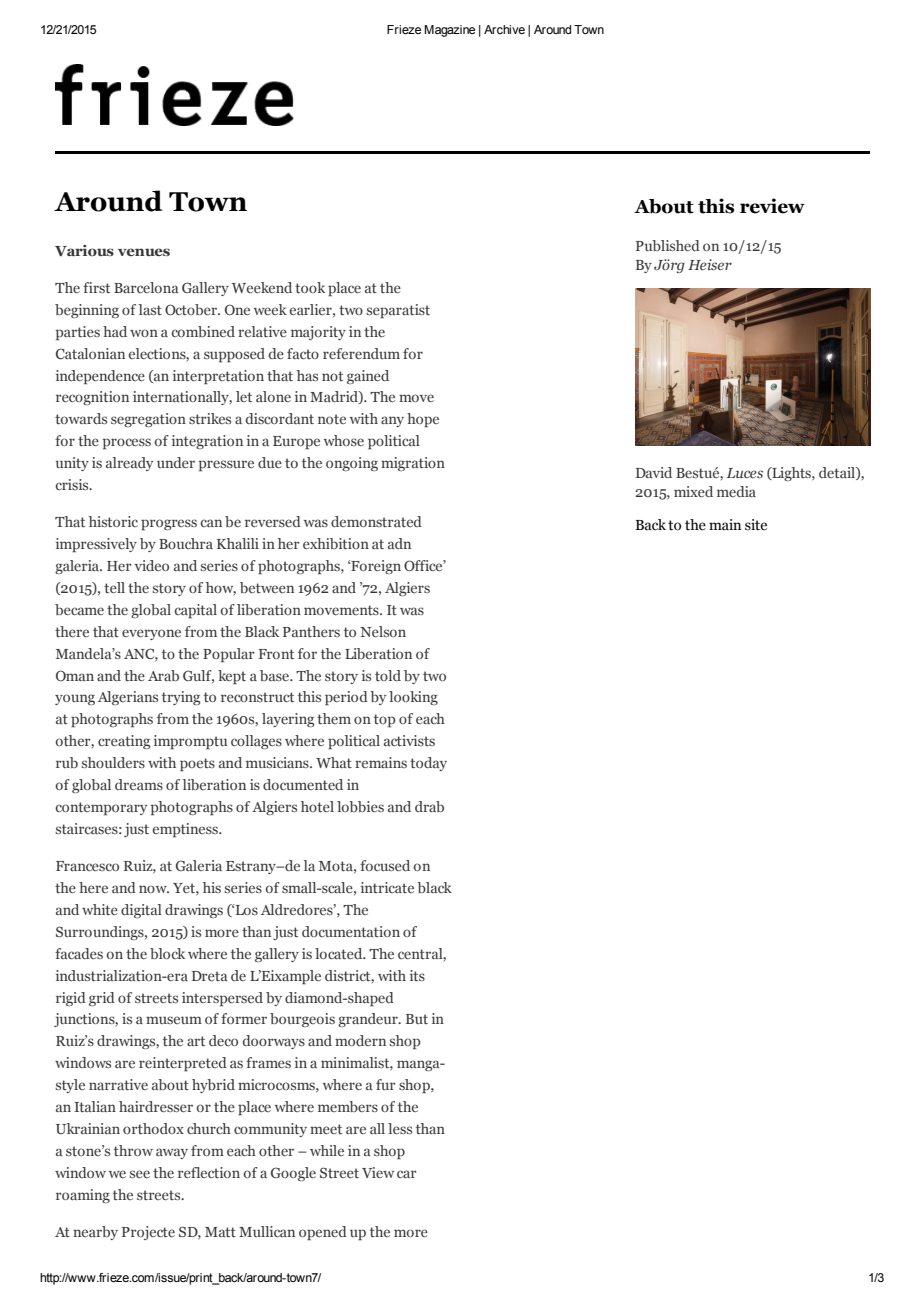  Describe the element at coordinates (428, 764) in the screenshot. I see `today` at that location.
